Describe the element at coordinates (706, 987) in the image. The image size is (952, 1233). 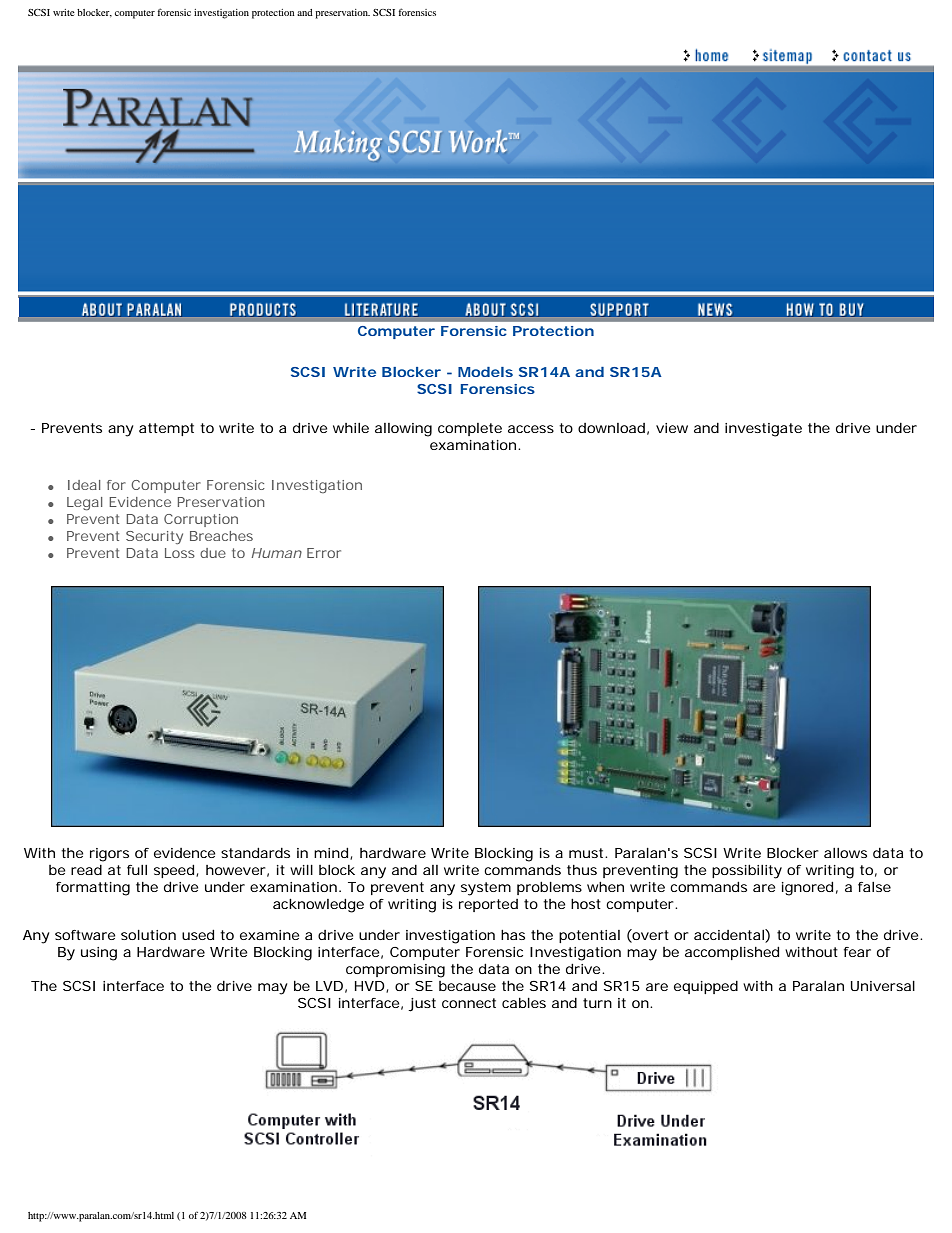
I see `equipped` at that location.
